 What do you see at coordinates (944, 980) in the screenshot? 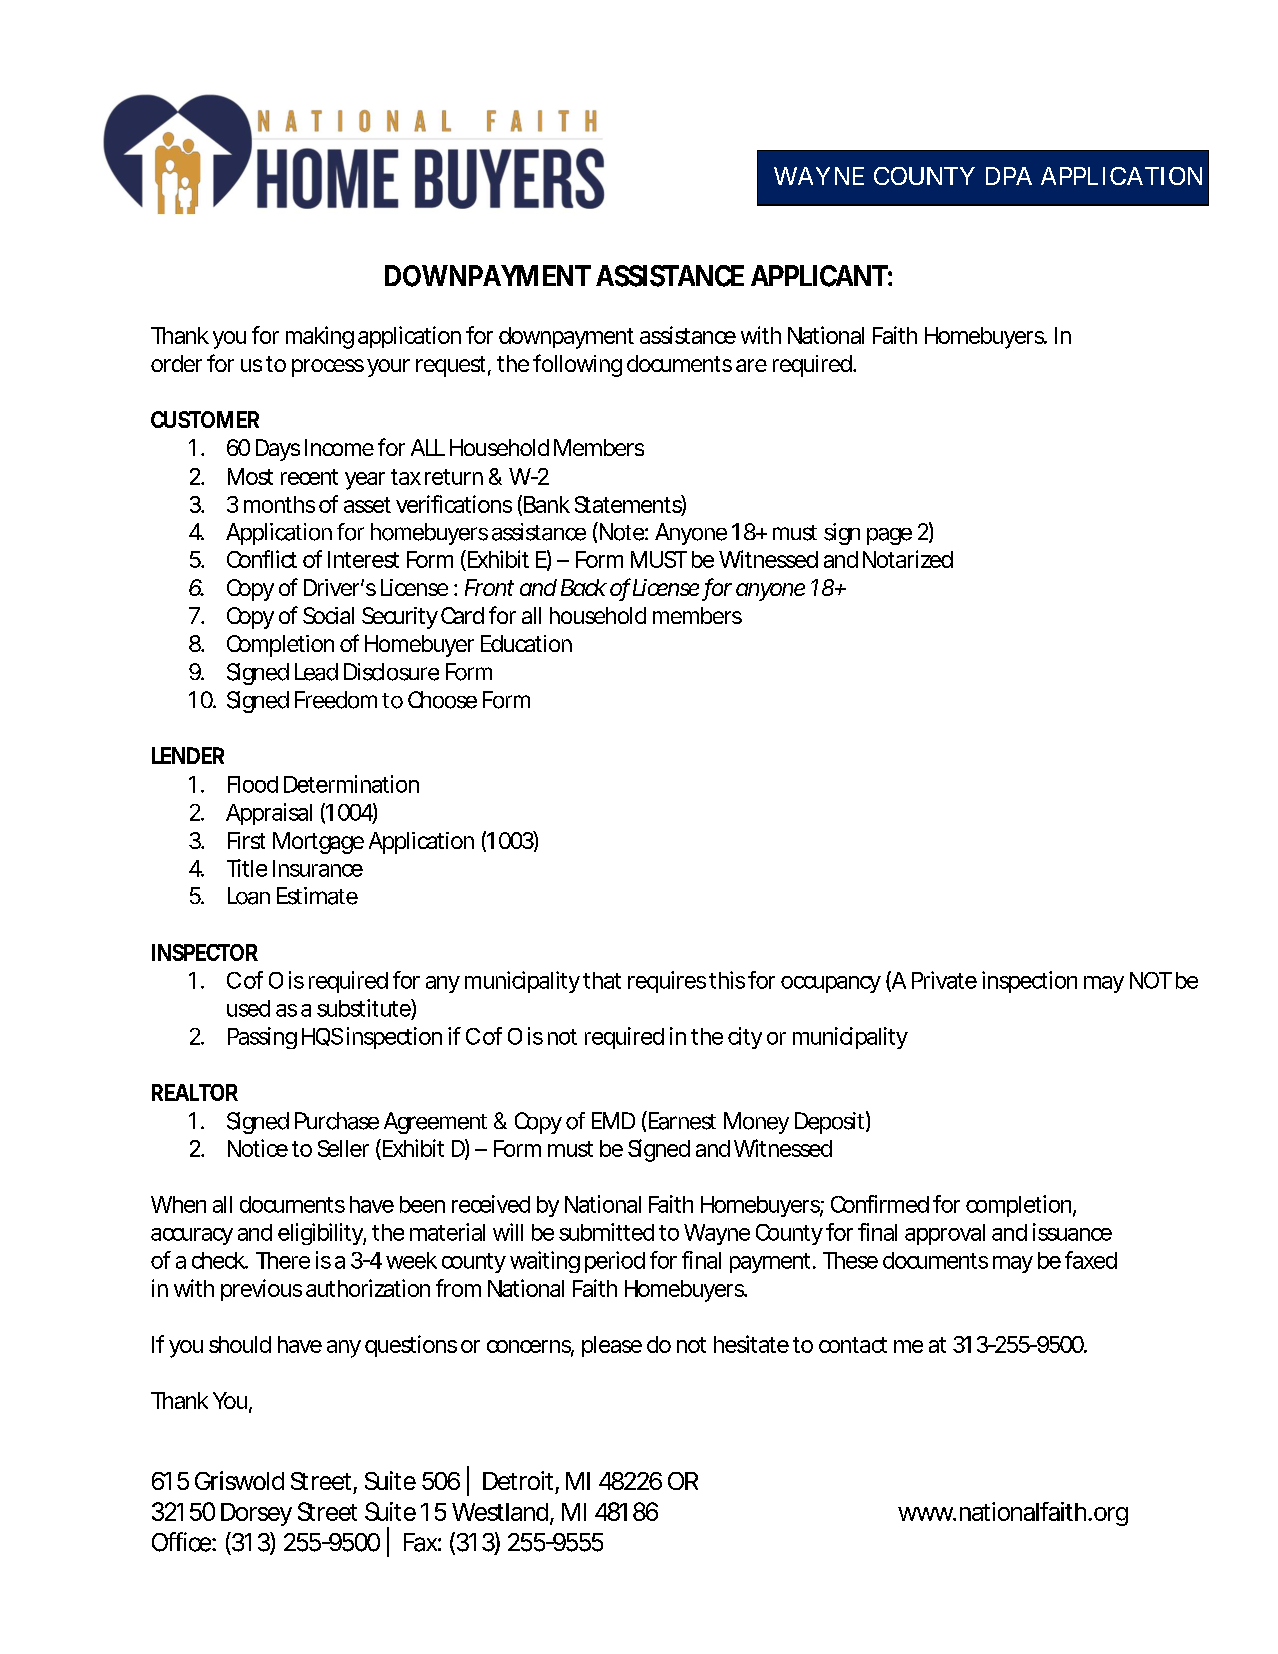
I see `Private` at bounding box center [944, 980].
